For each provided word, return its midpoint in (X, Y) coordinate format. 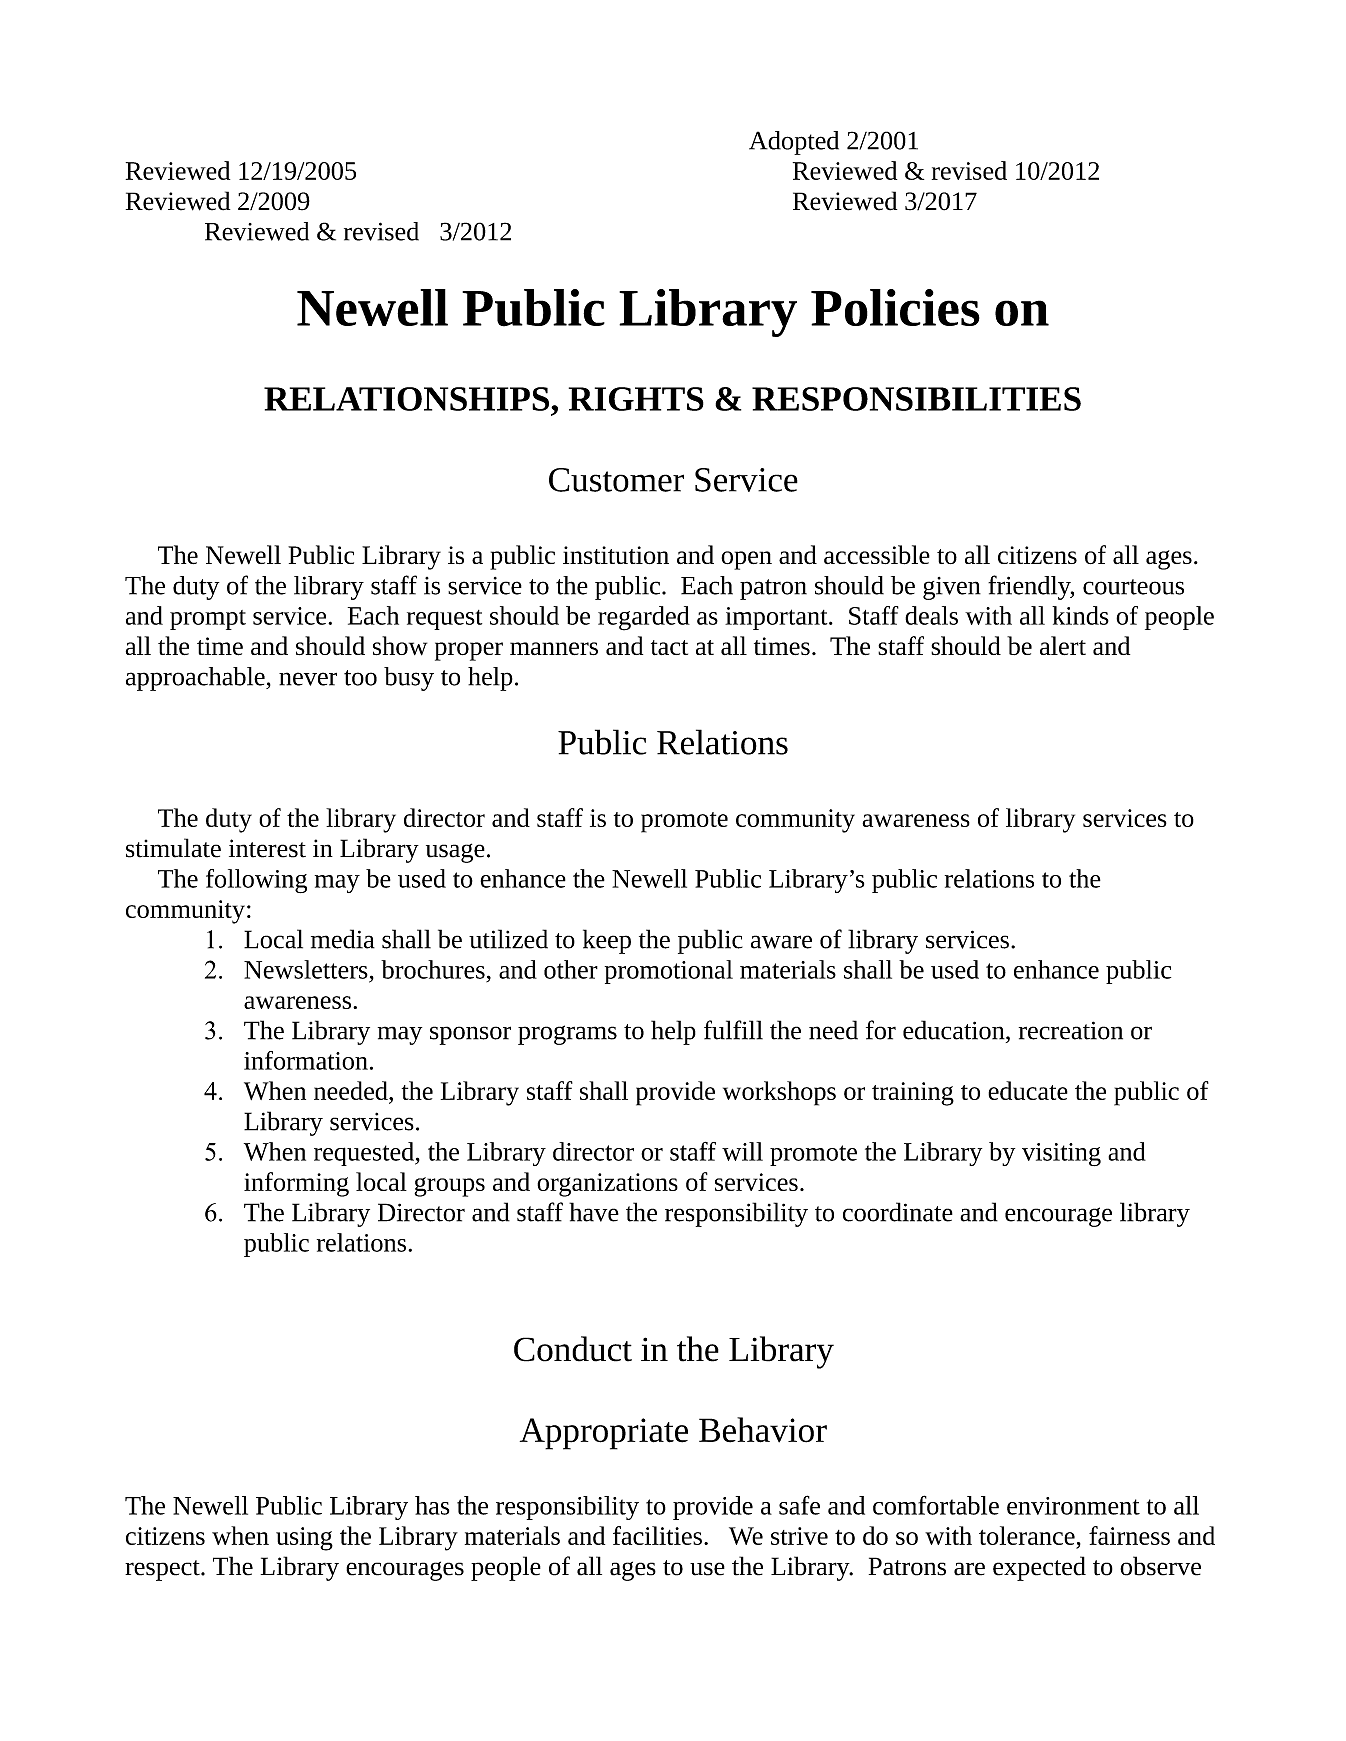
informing (296, 1184)
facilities (657, 1535)
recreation (1071, 1030)
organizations (607, 1185)
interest (267, 848)
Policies (895, 307)
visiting (1061, 1154)
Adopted (794, 143)
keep (607, 941)
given (952, 588)
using (304, 1539)
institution (616, 555)
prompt (208, 620)
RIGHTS (636, 399)
